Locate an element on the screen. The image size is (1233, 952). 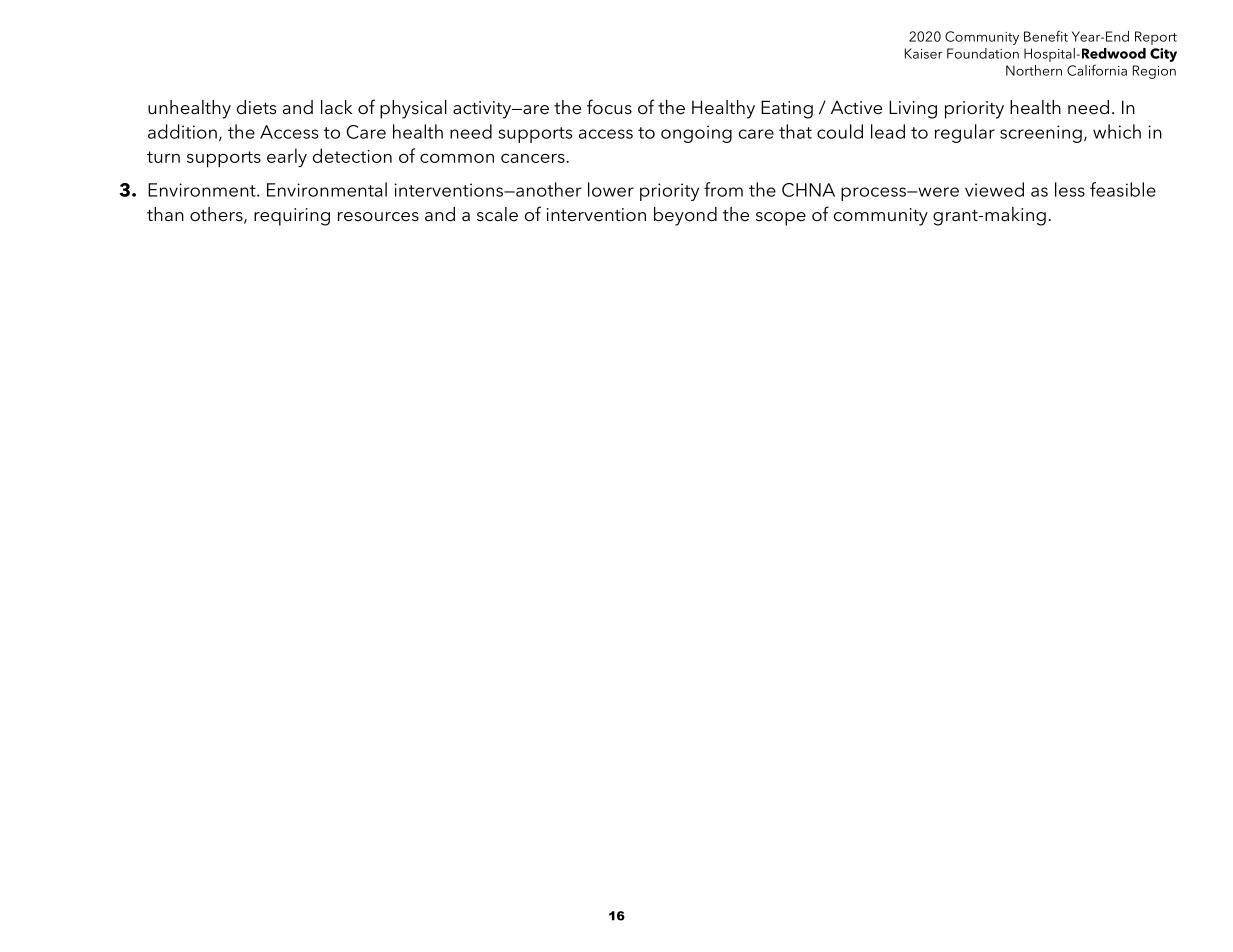
Kaiser is located at coordinates (924, 53).
